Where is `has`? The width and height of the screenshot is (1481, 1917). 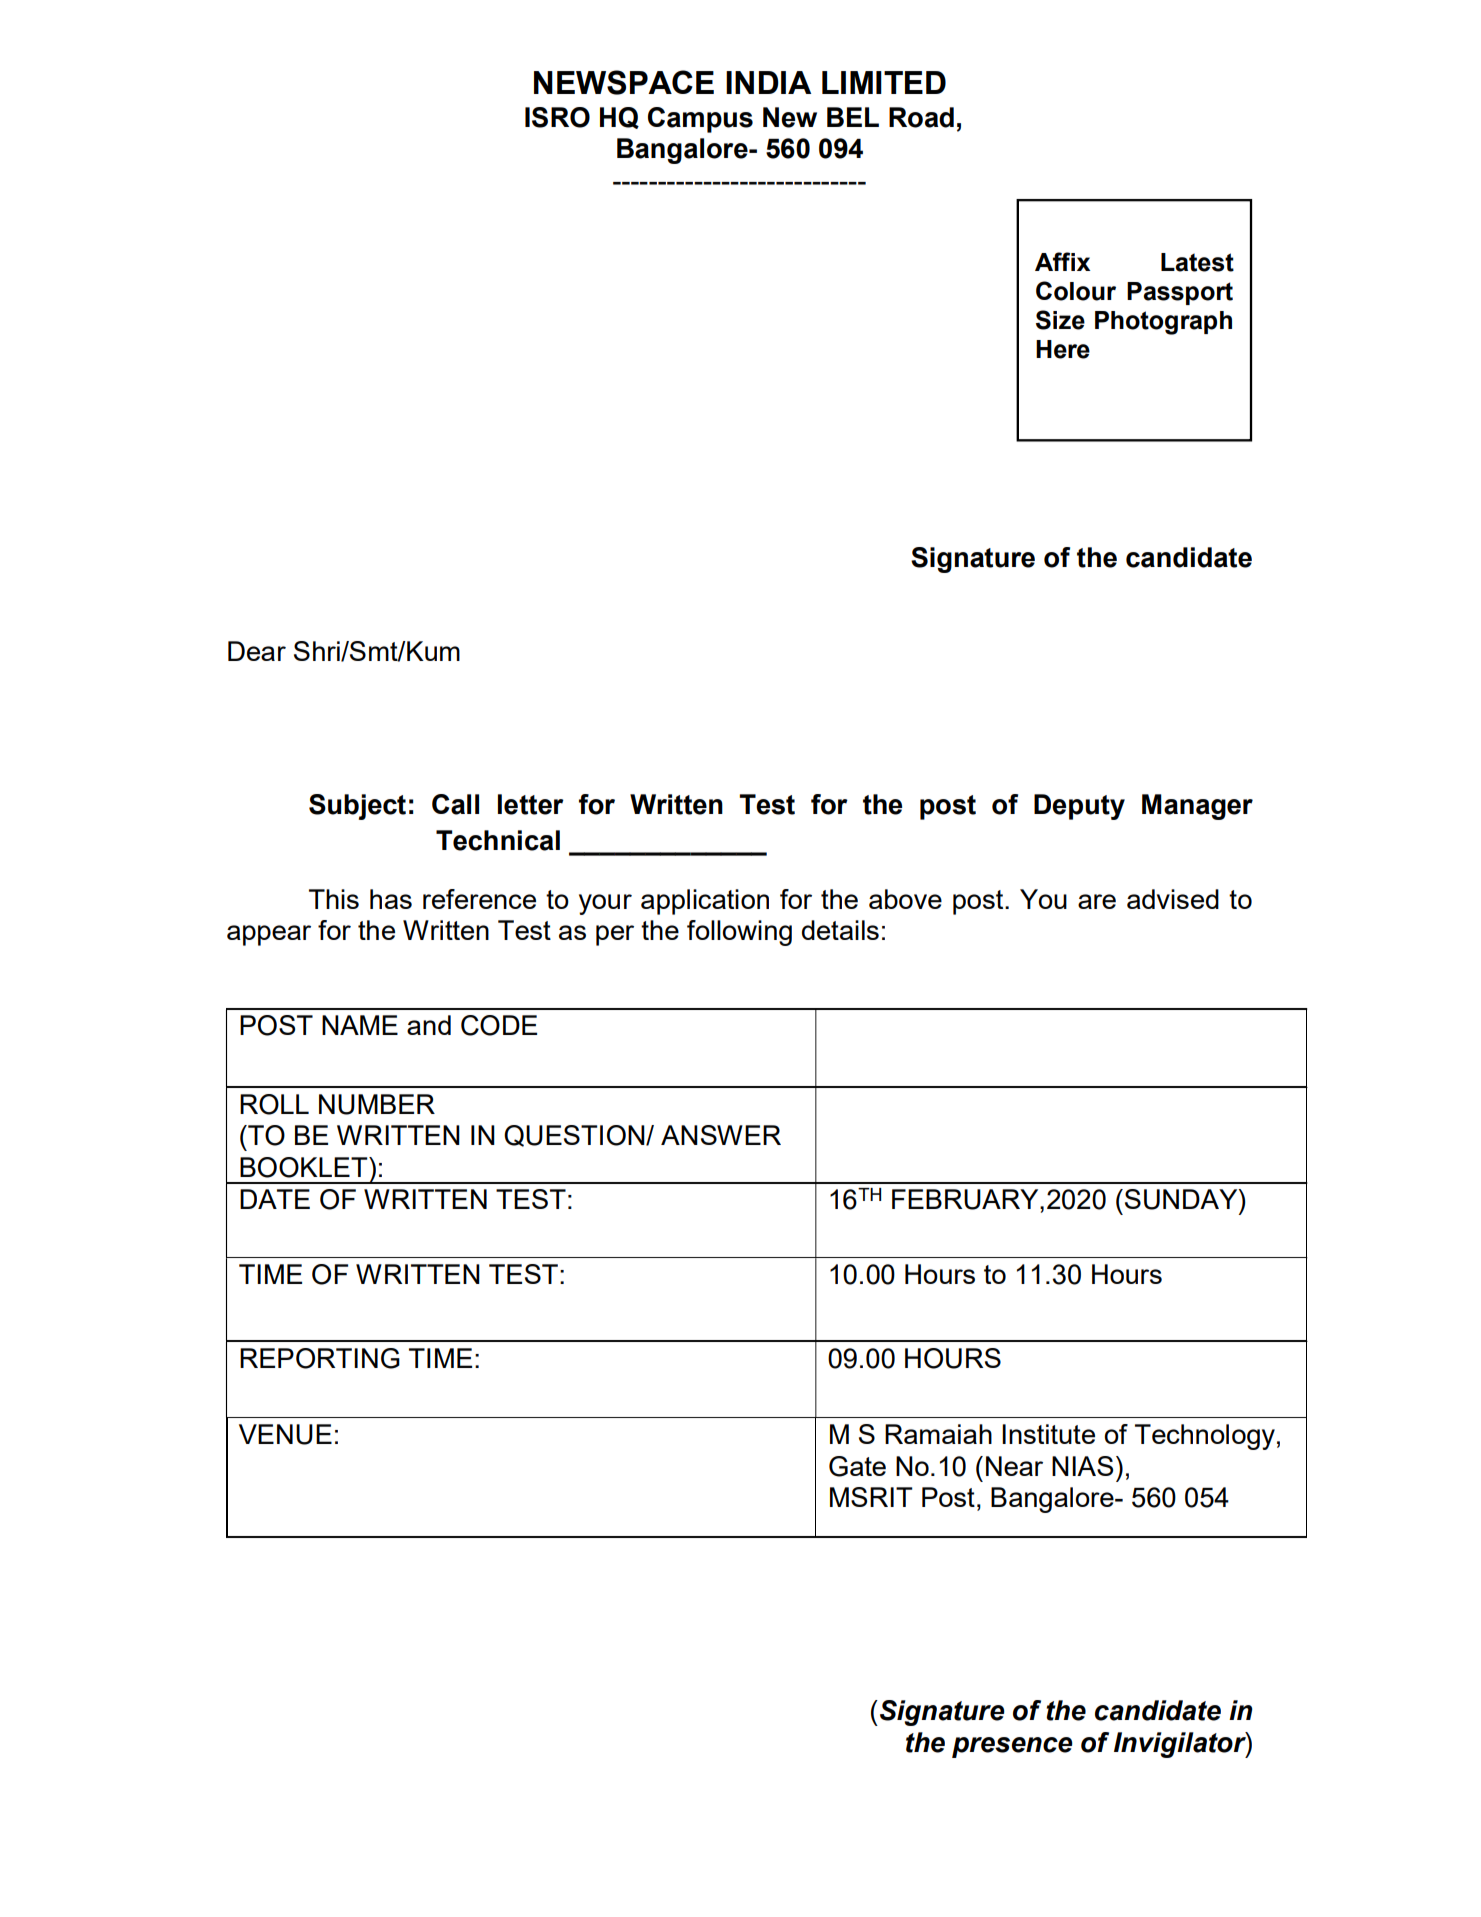 has is located at coordinates (391, 899).
